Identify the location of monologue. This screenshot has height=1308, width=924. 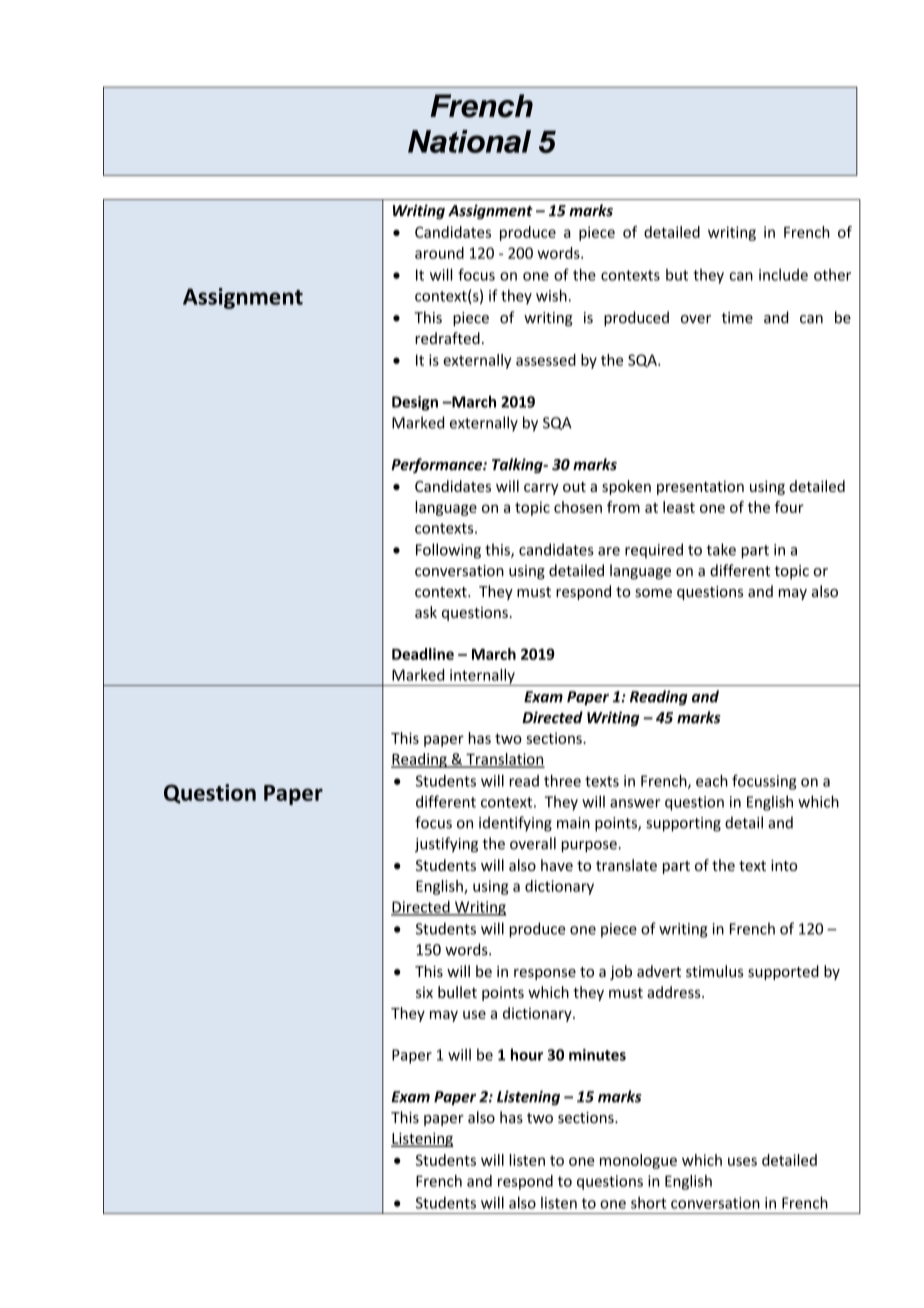
(638, 1161).
